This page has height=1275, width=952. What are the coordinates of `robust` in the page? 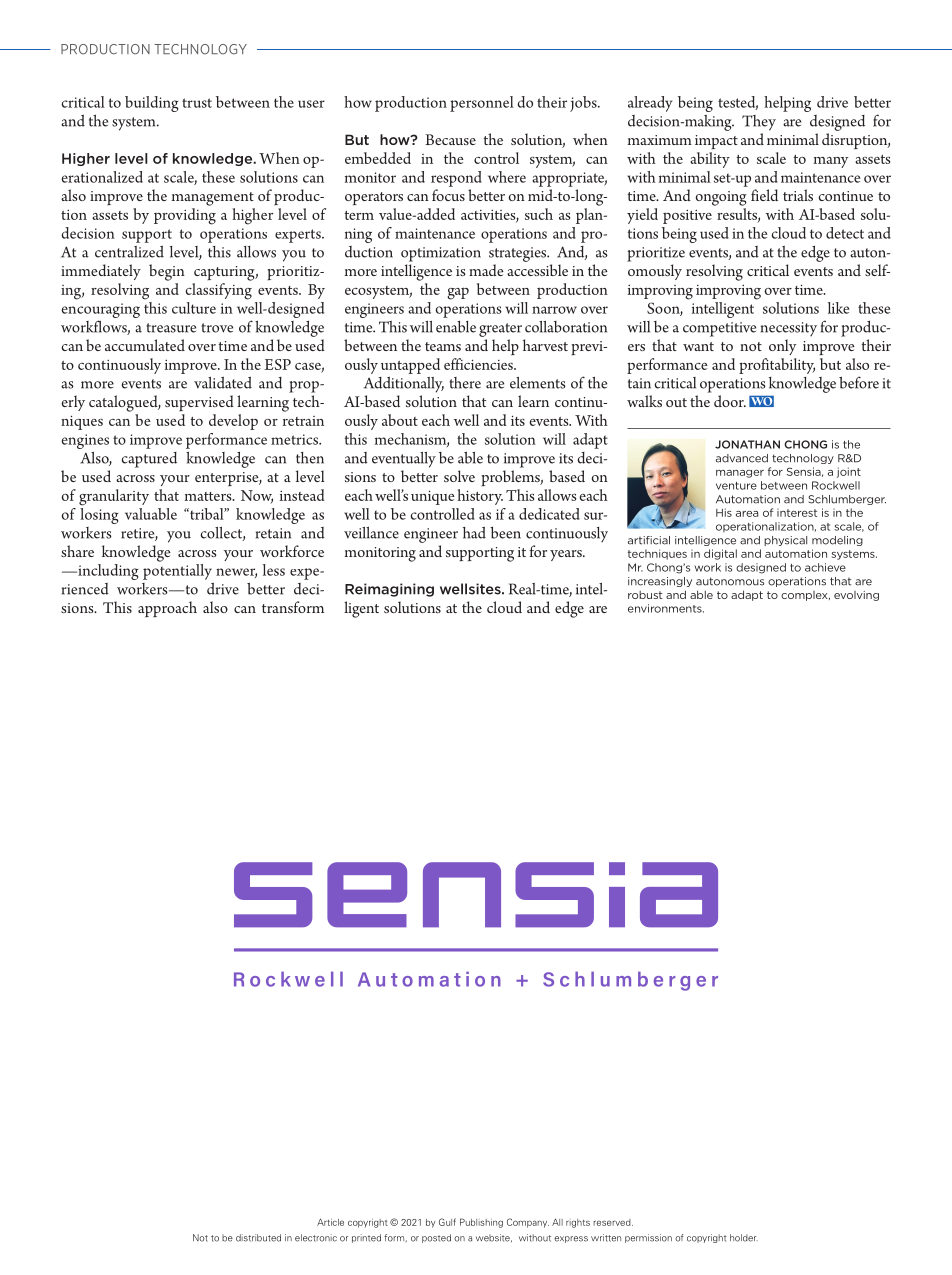 It's located at (645, 595).
